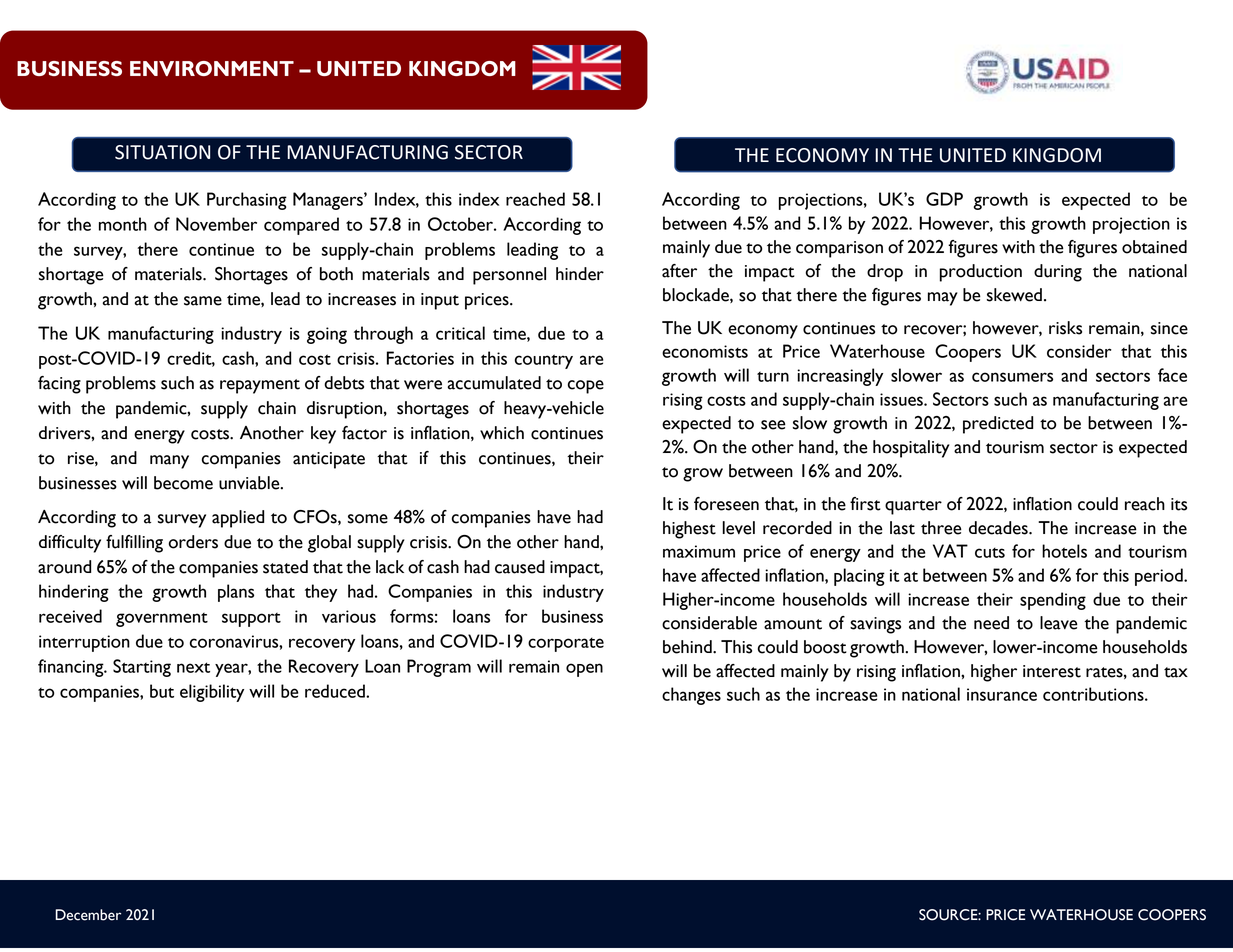 This screenshot has width=1233, height=952. I want to click on highest, so click(689, 530).
